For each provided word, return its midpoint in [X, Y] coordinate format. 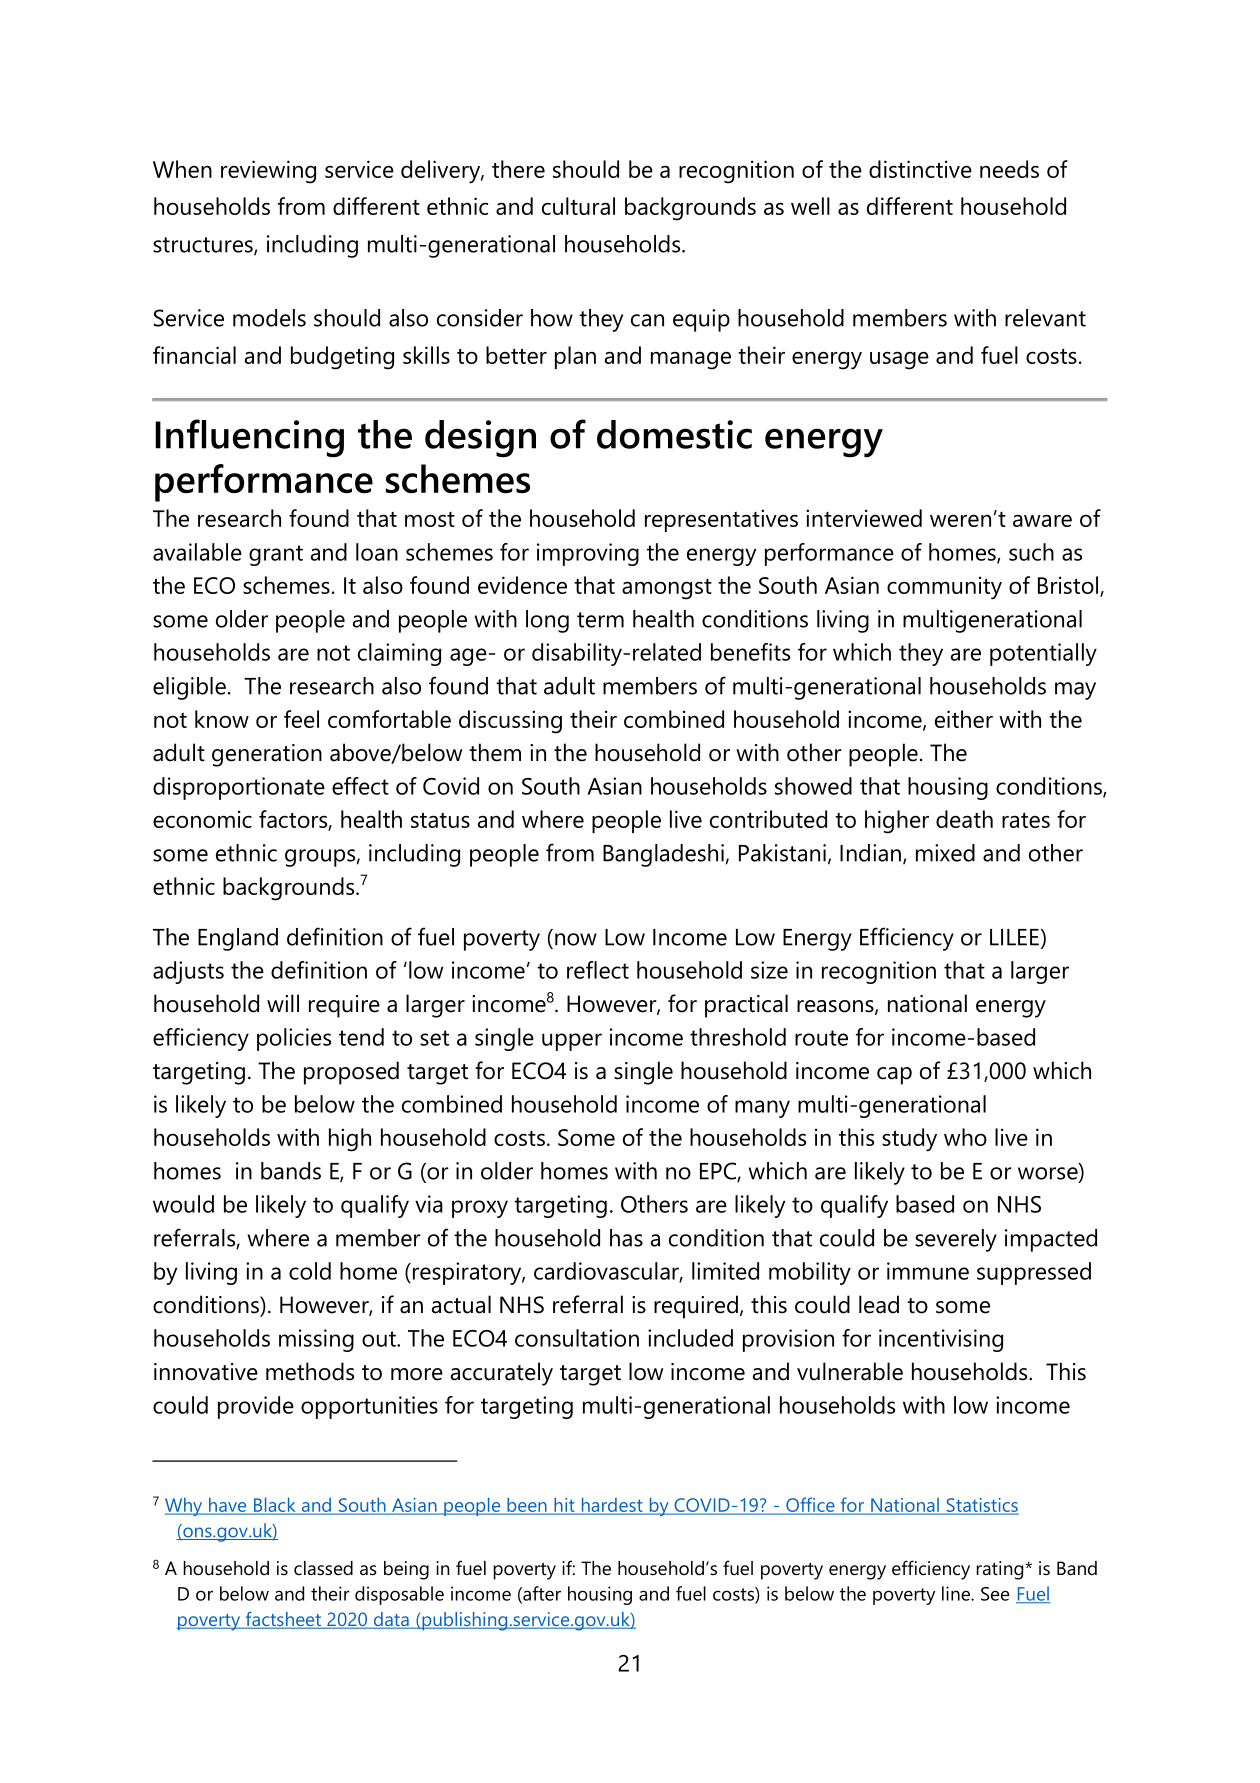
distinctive [920, 169]
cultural [578, 206]
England [238, 939]
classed [323, 1568]
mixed [945, 853]
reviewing [268, 172]
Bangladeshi [663, 855]
